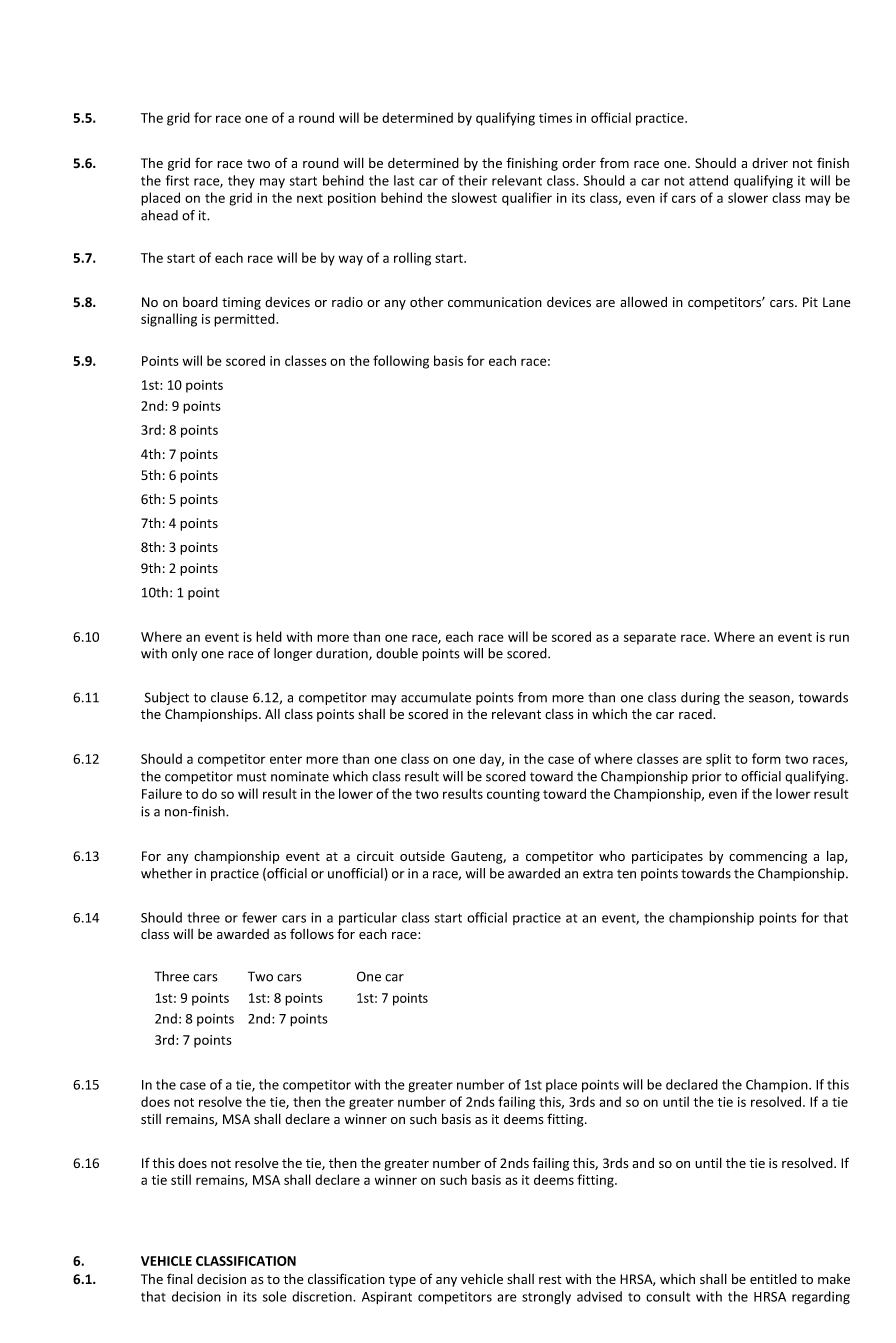  Describe the element at coordinates (275, 1296) in the screenshot. I see `sole` at that location.
